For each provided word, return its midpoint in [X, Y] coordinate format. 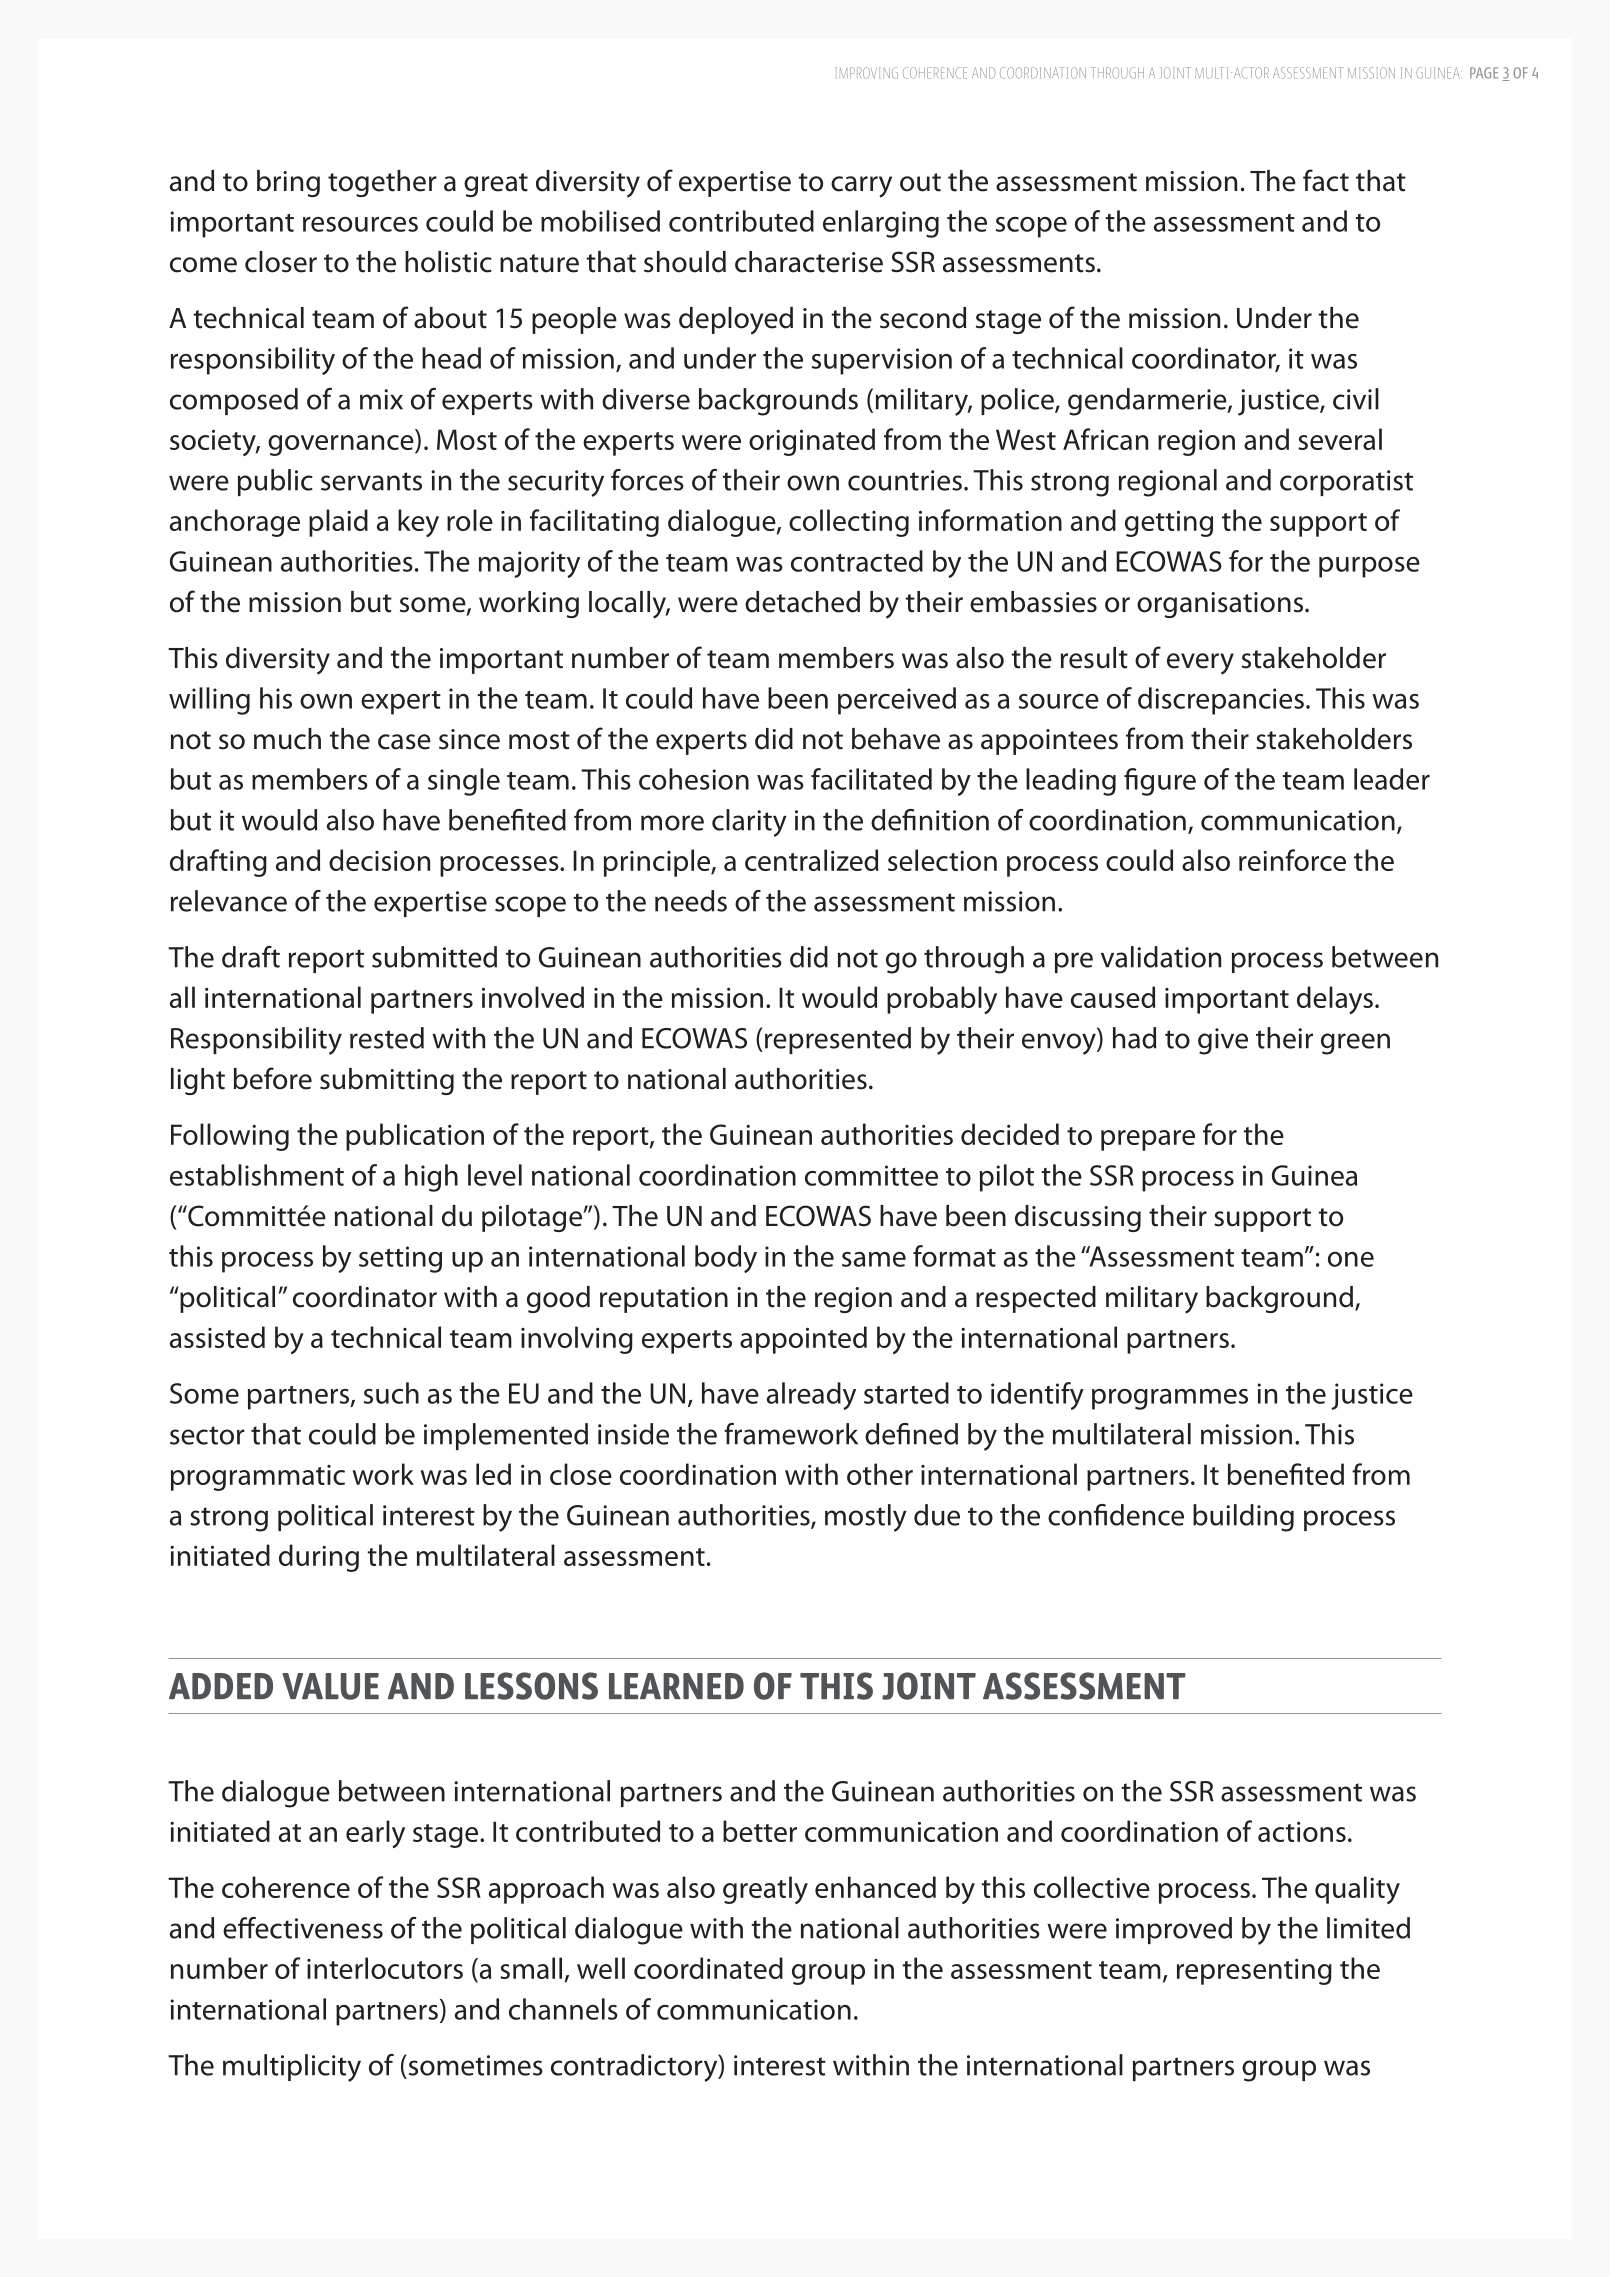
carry [861, 187]
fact [1326, 180]
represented [838, 1040]
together [382, 183]
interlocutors [385, 1968]
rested [387, 1038]
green [1355, 1044]
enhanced [875, 1887]
